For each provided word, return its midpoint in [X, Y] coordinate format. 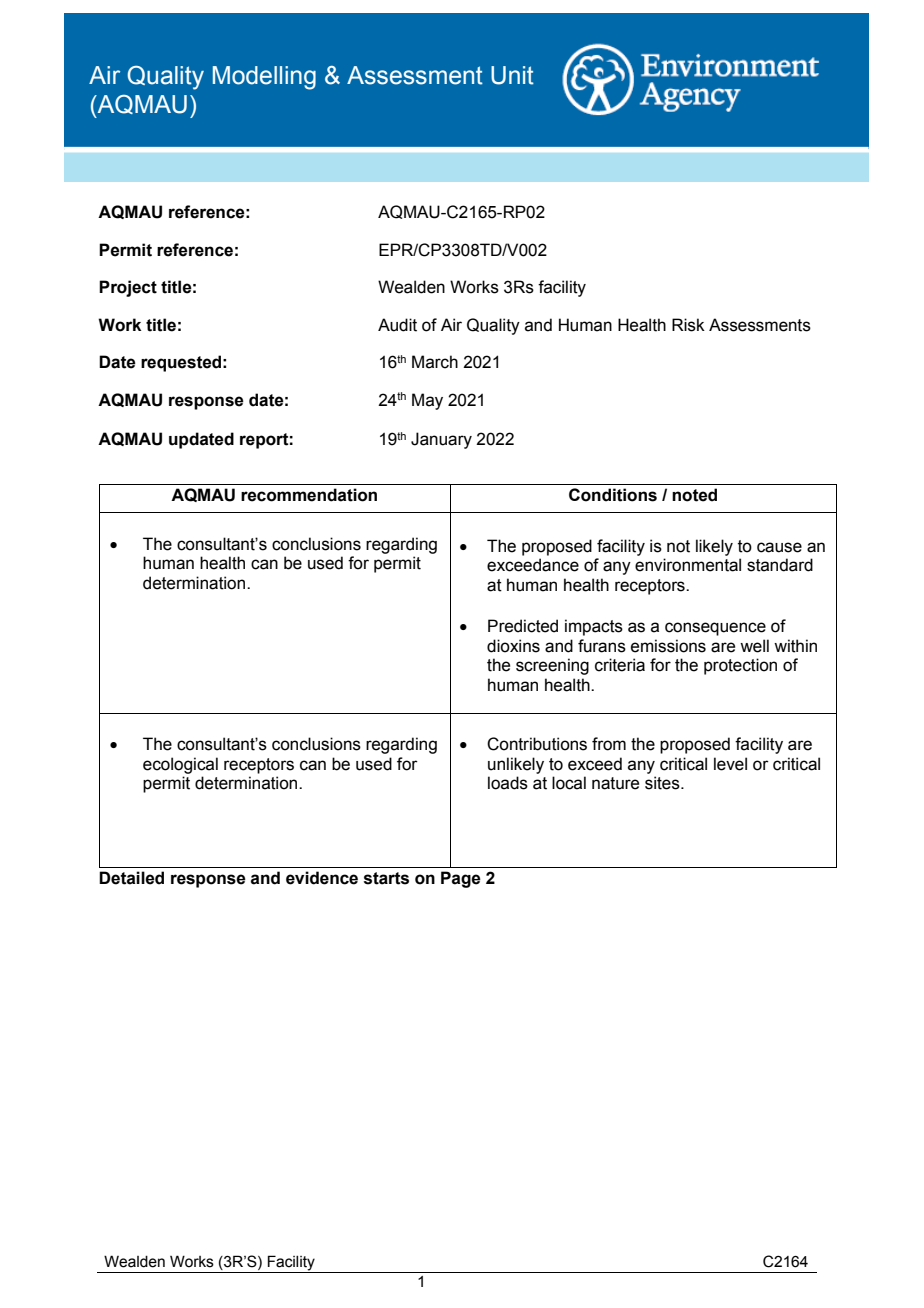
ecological [180, 765]
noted [694, 495]
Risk [688, 325]
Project [128, 288]
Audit [397, 325]
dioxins [513, 646]
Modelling [264, 78]
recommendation [309, 495]
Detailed [131, 878]
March [435, 362]
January [441, 440]
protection [740, 666]
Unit [512, 75]
